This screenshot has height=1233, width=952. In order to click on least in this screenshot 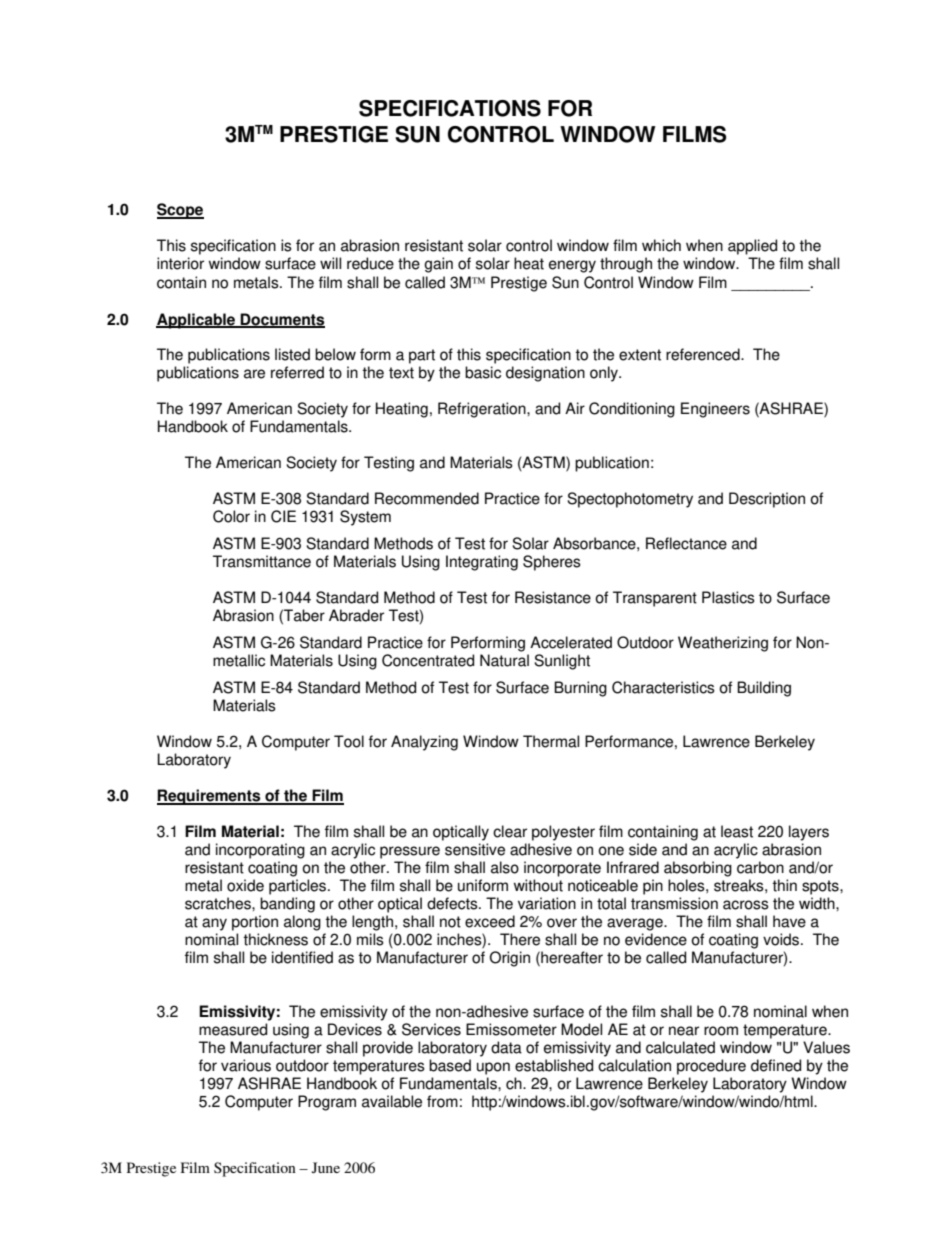, I will do `click(737, 831)`.
